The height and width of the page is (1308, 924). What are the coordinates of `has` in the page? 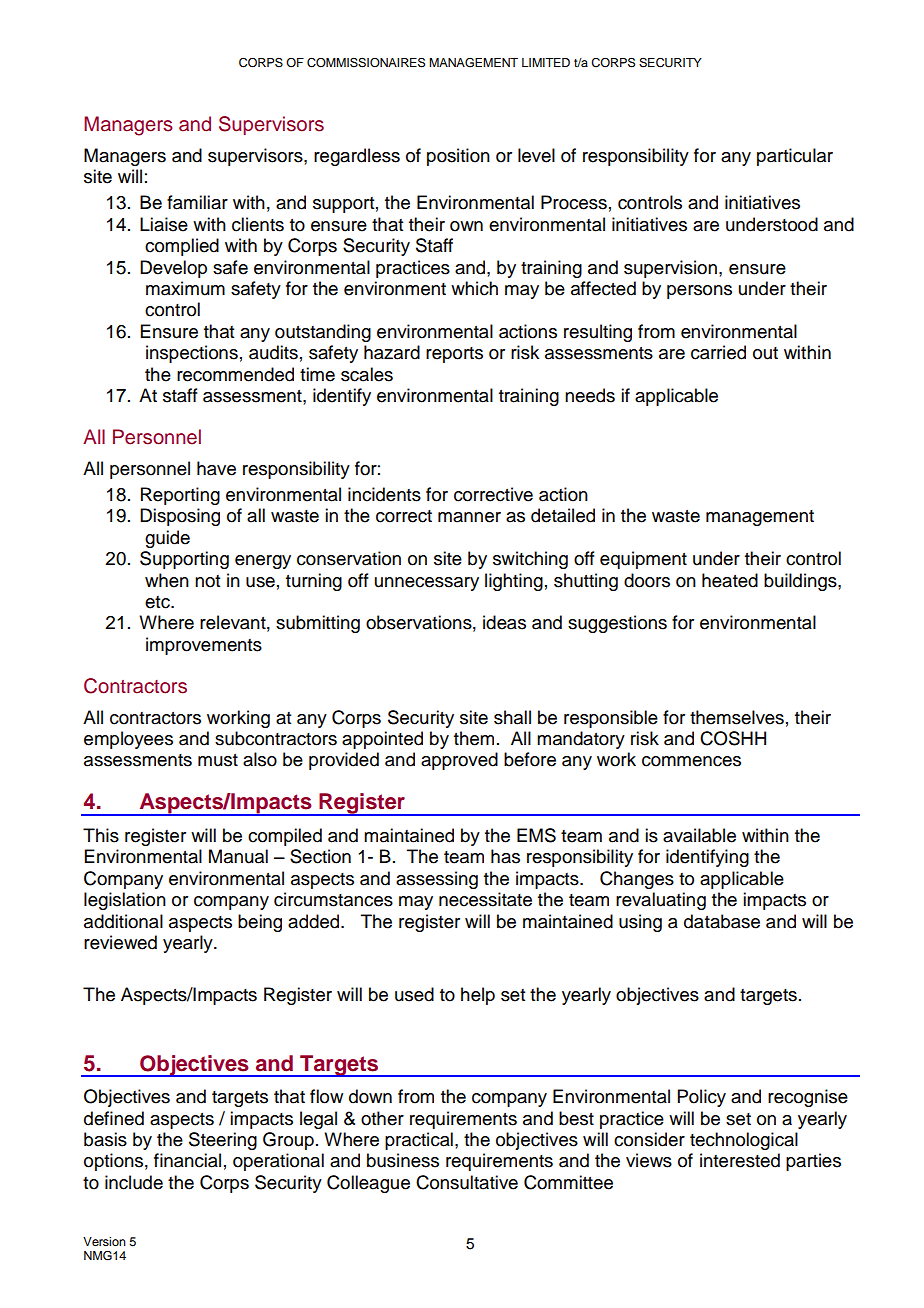 It's located at (505, 856).
